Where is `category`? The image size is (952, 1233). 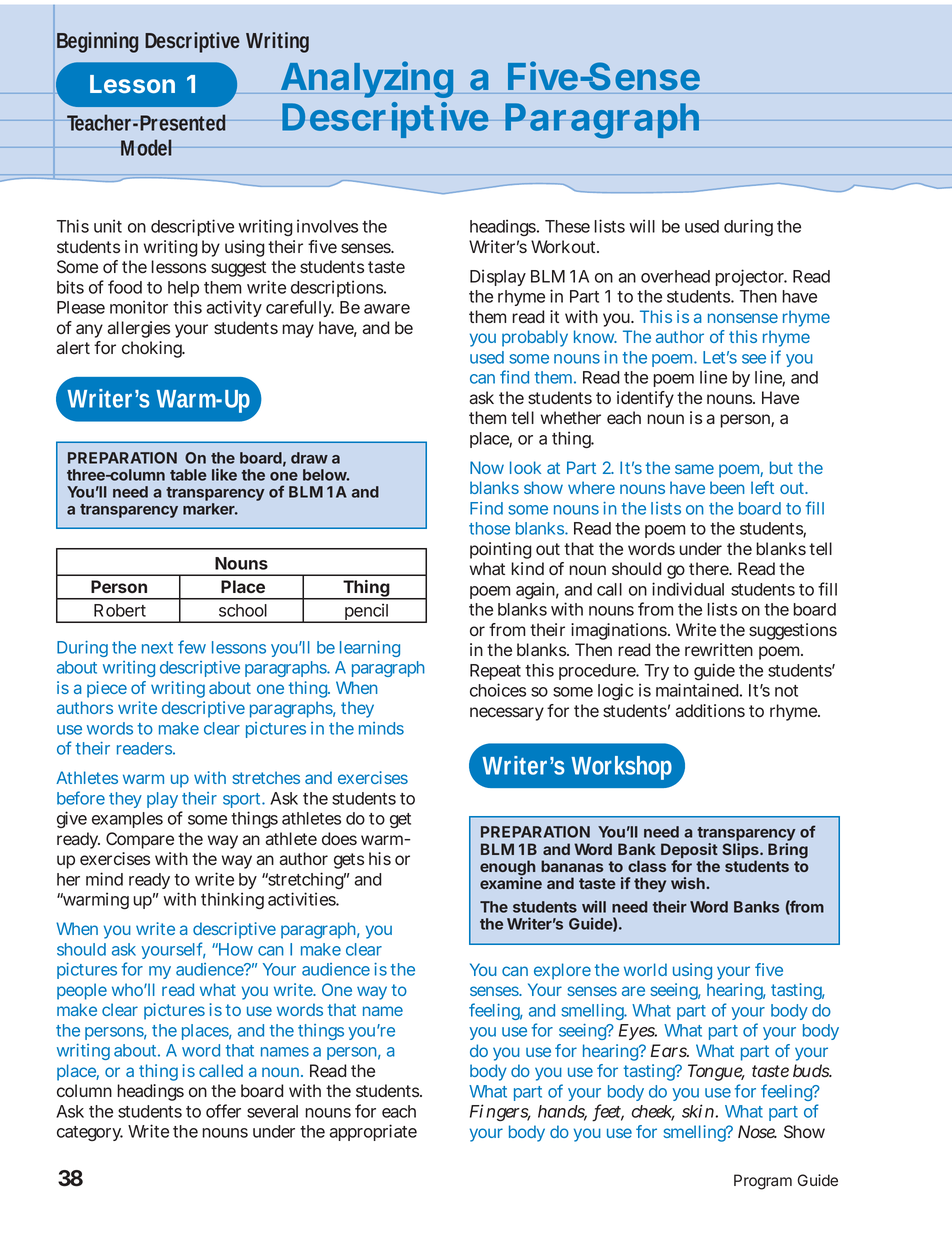 category is located at coordinates (90, 1133).
